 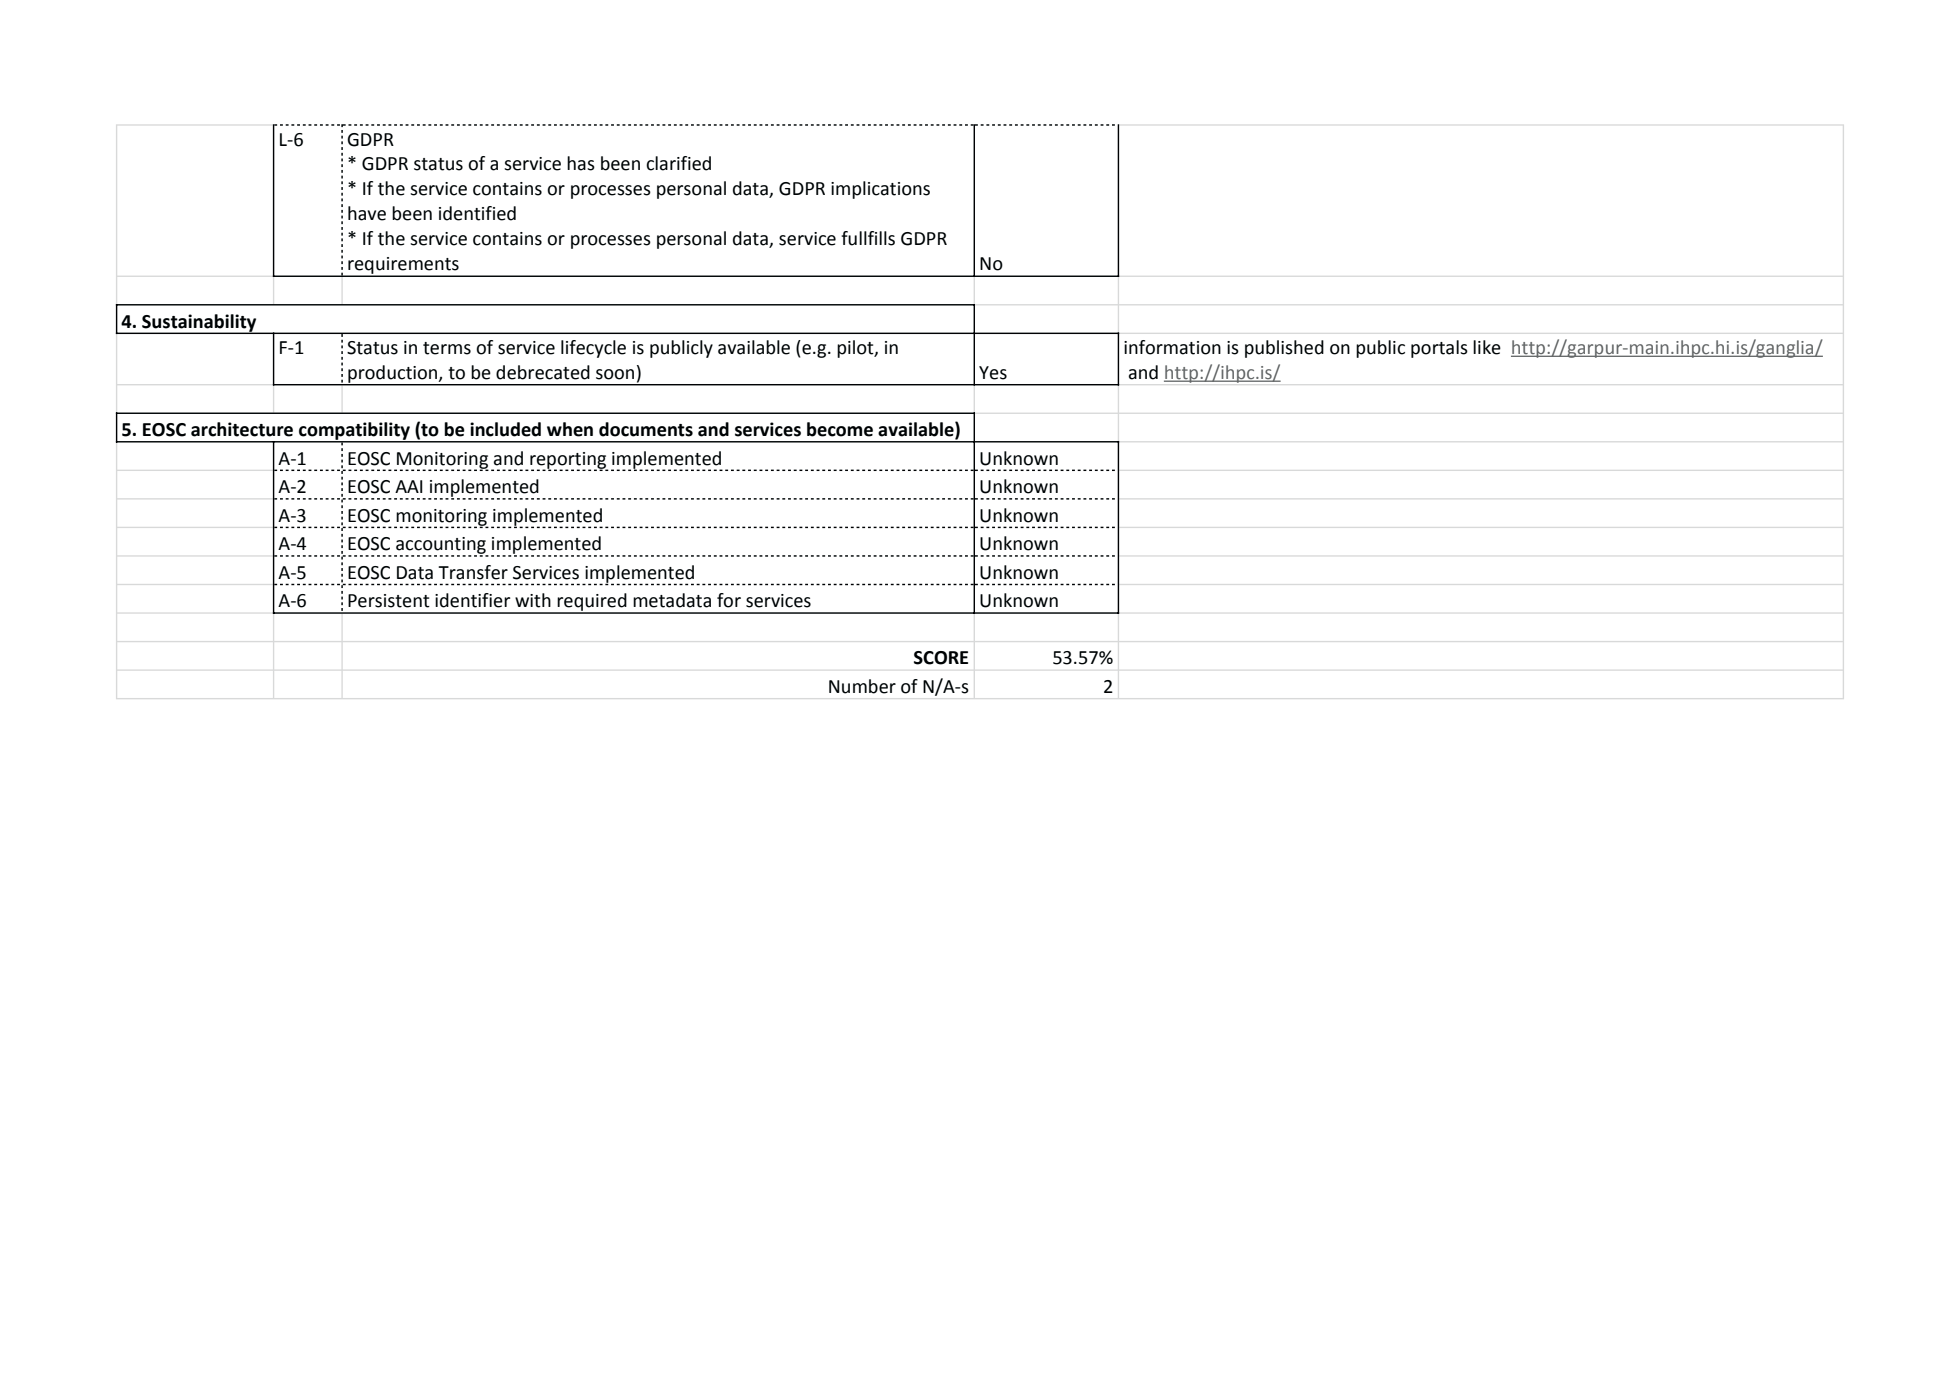 I want to click on architecture, so click(x=242, y=429).
